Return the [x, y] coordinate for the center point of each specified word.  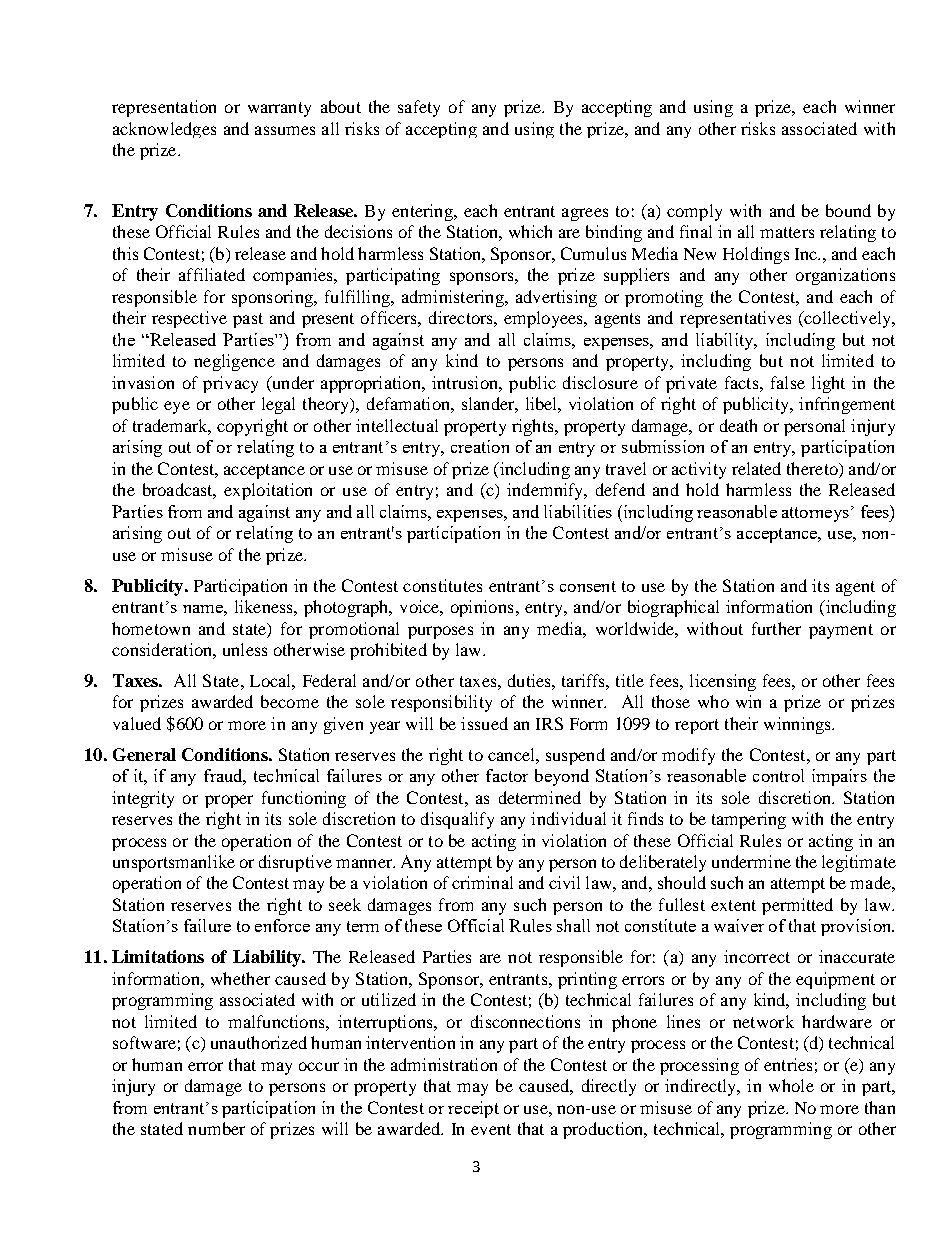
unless [245, 649]
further [776, 628]
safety [419, 108]
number [216, 1128]
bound [848, 210]
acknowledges [164, 130]
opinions [482, 608]
